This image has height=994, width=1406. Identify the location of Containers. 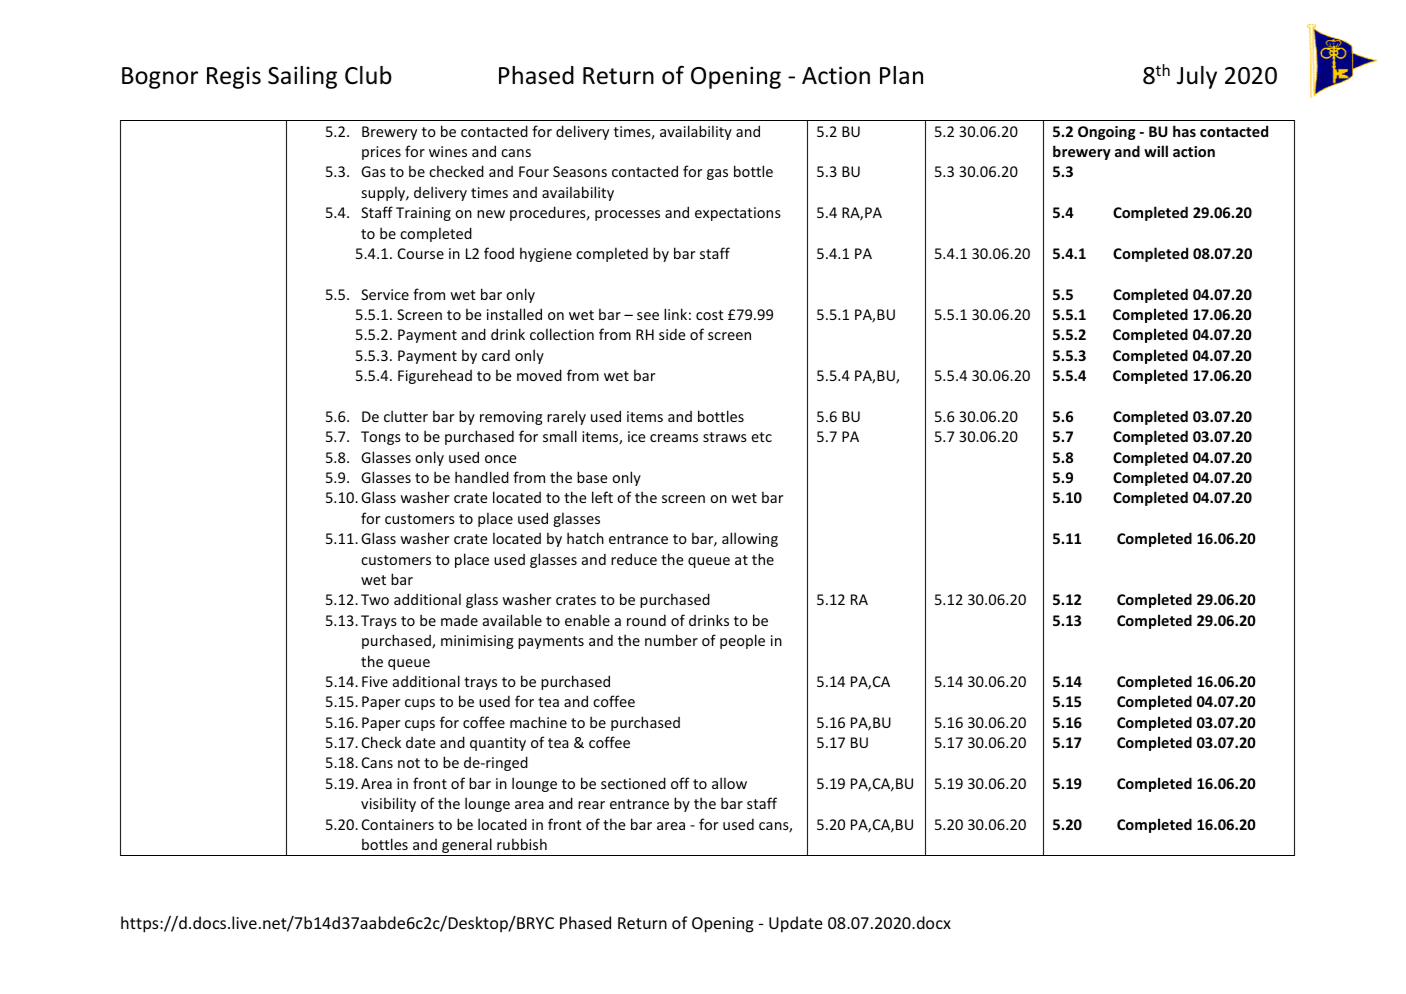
(398, 824).
